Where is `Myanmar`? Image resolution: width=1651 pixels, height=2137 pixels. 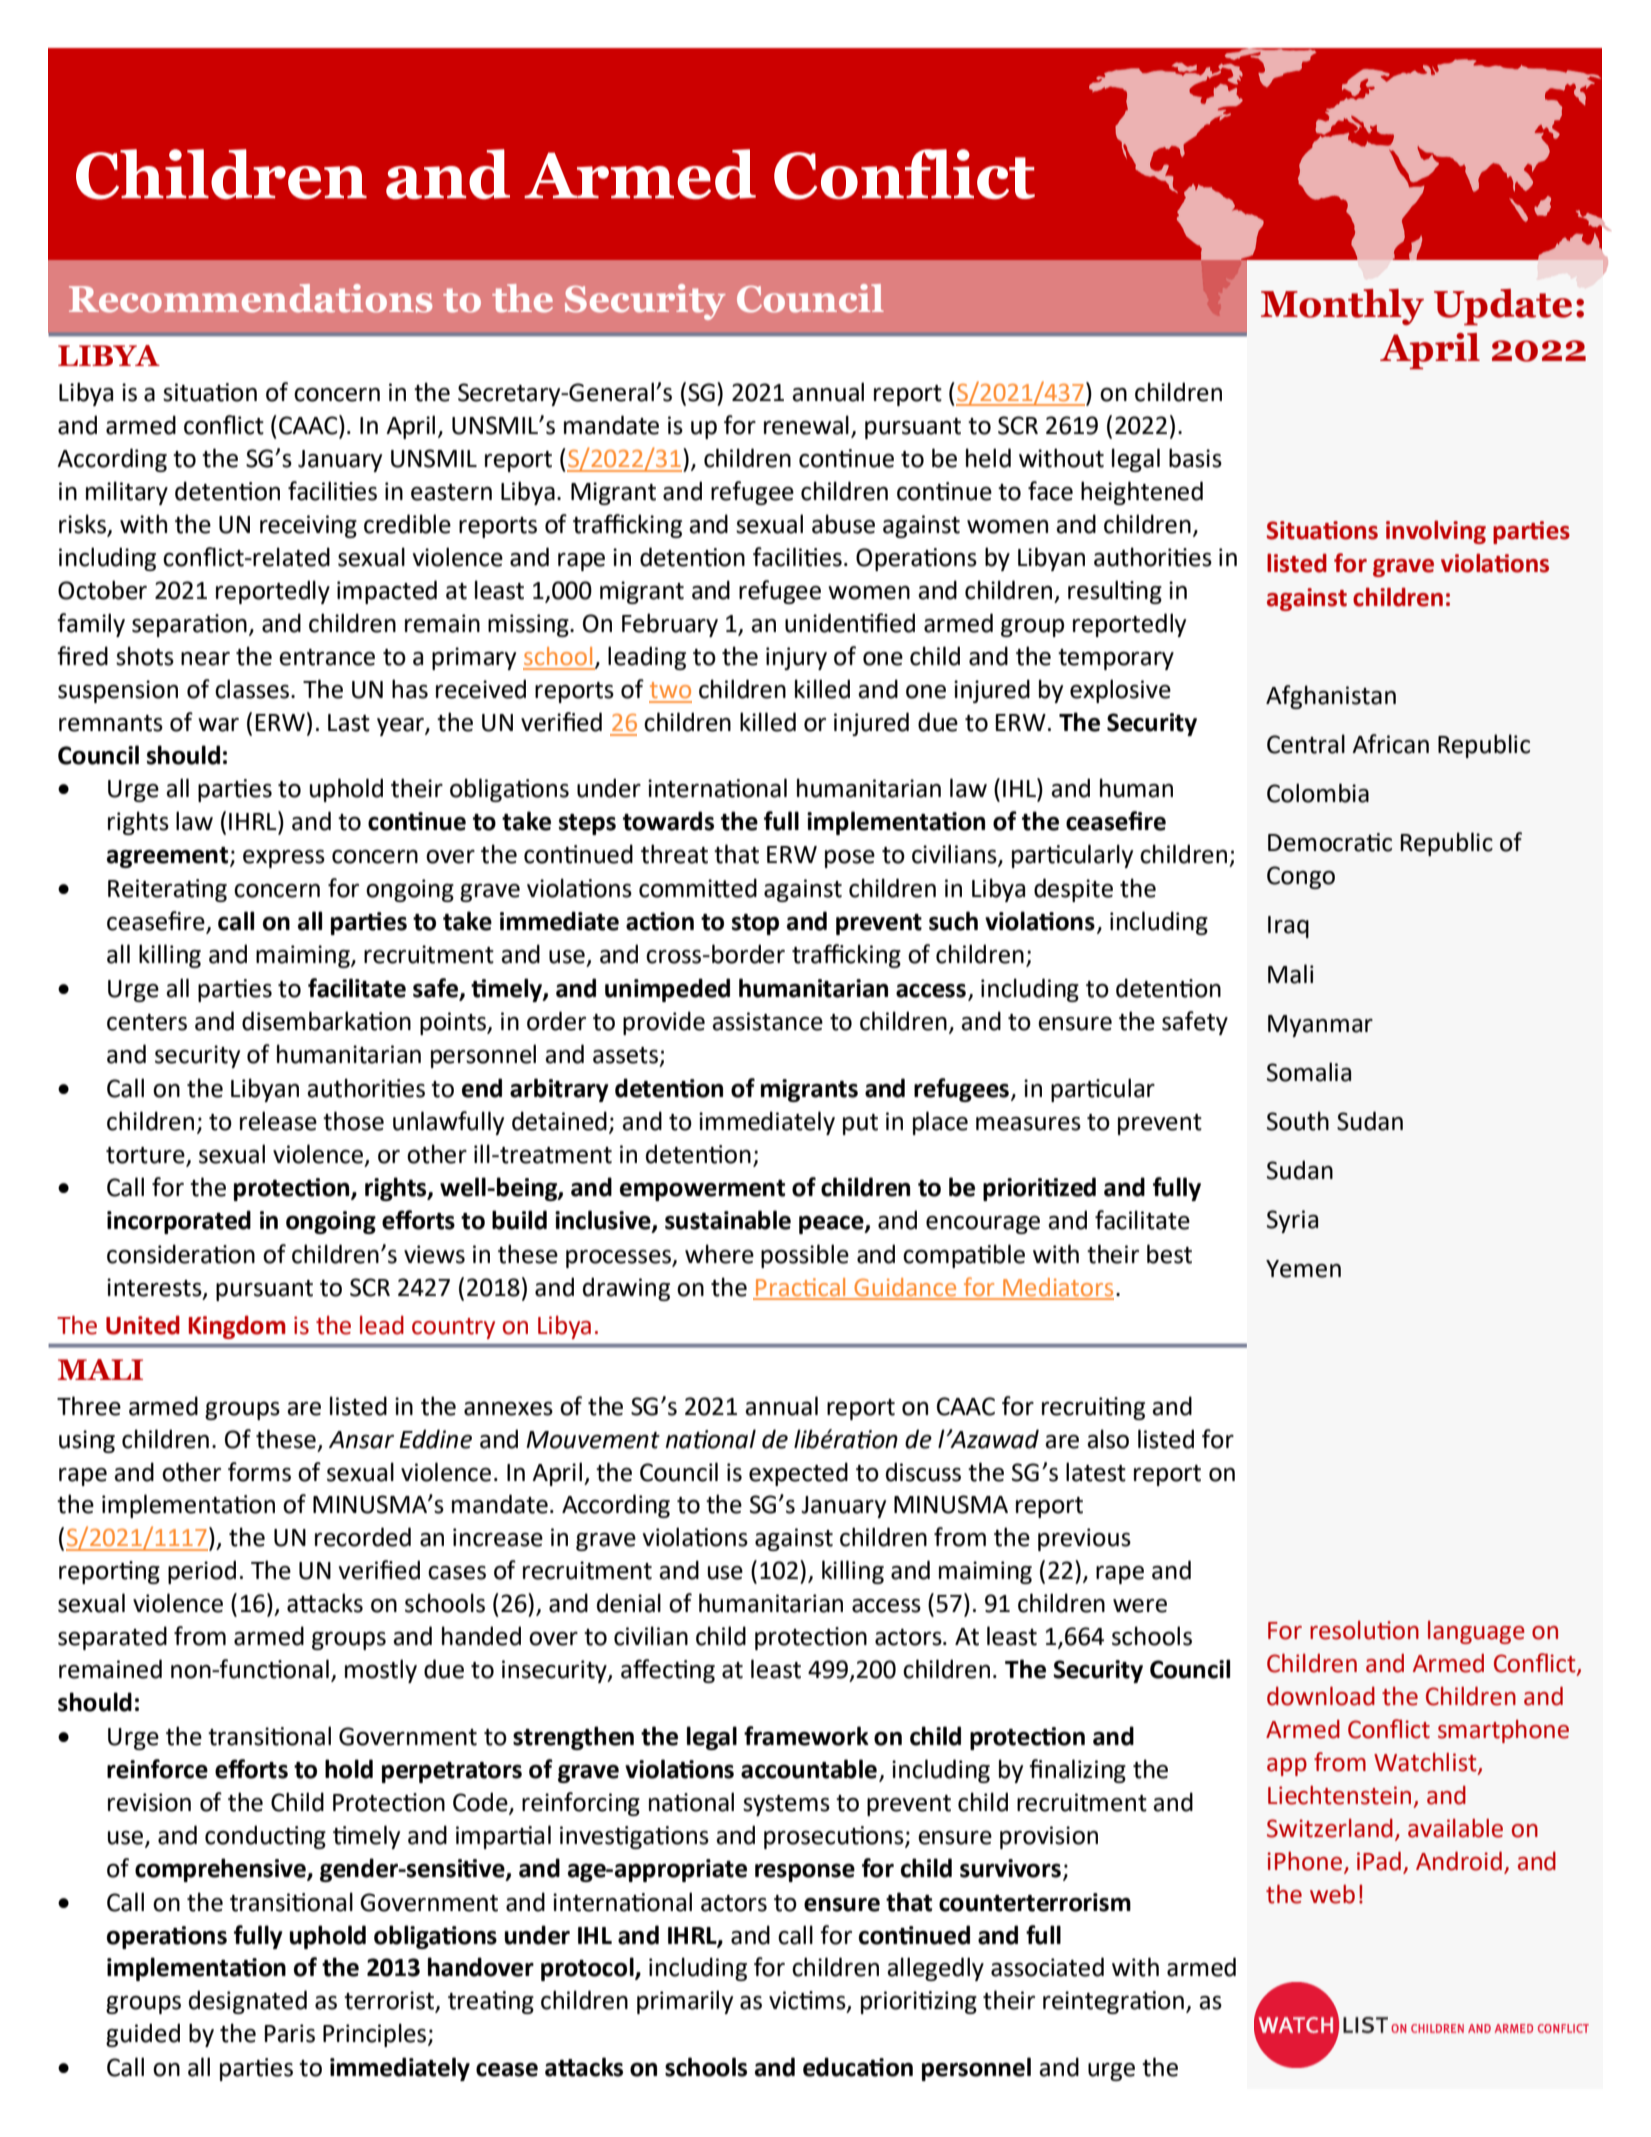
Myanmar is located at coordinates (1320, 1026).
